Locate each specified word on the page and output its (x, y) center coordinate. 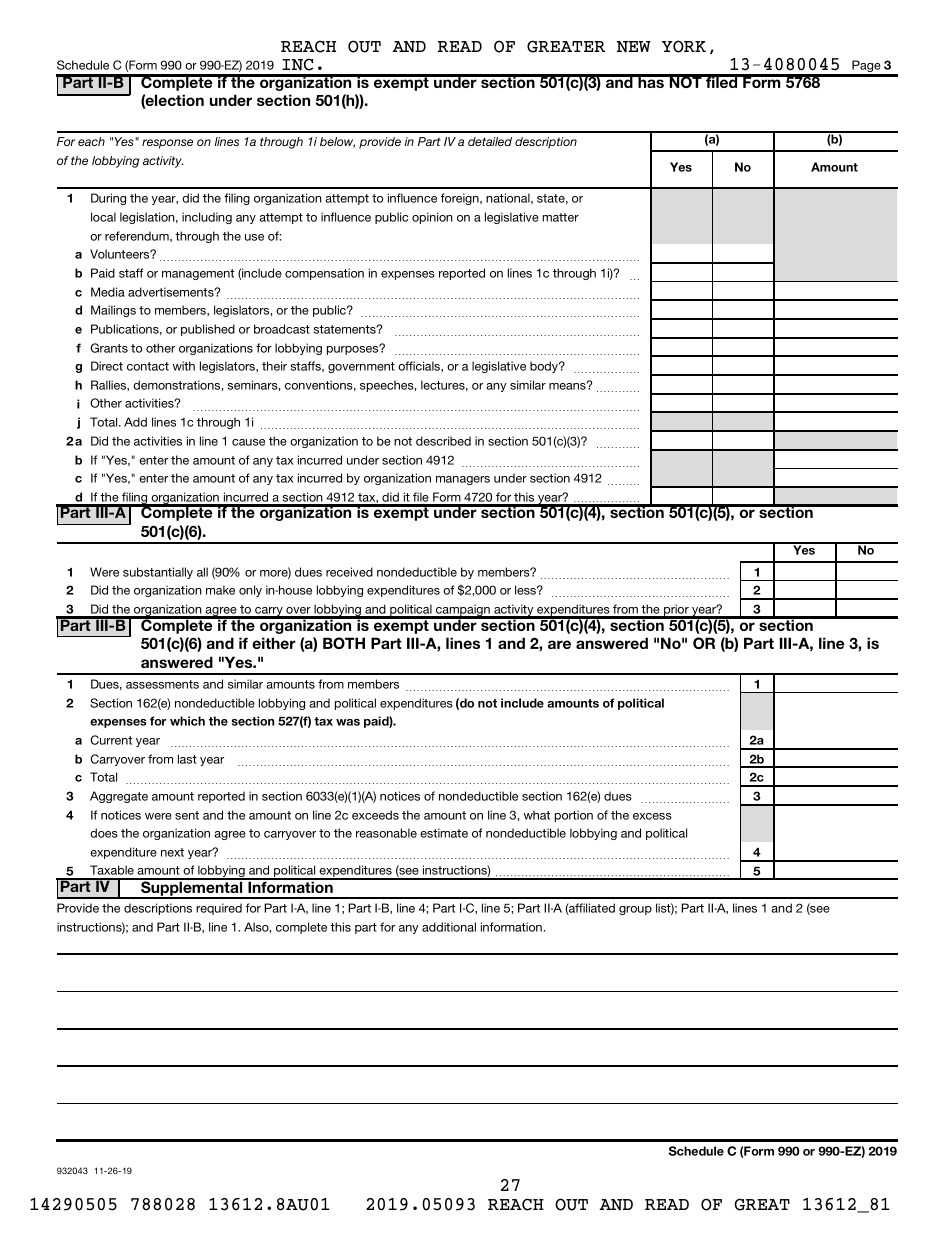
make (220, 590)
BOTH (344, 643)
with (184, 366)
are (559, 644)
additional (449, 927)
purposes (354, 349)
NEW (634, 47)
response (167, 144)
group (635, 910)
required (219, 909)
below (337, 142)
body (545, 367)
